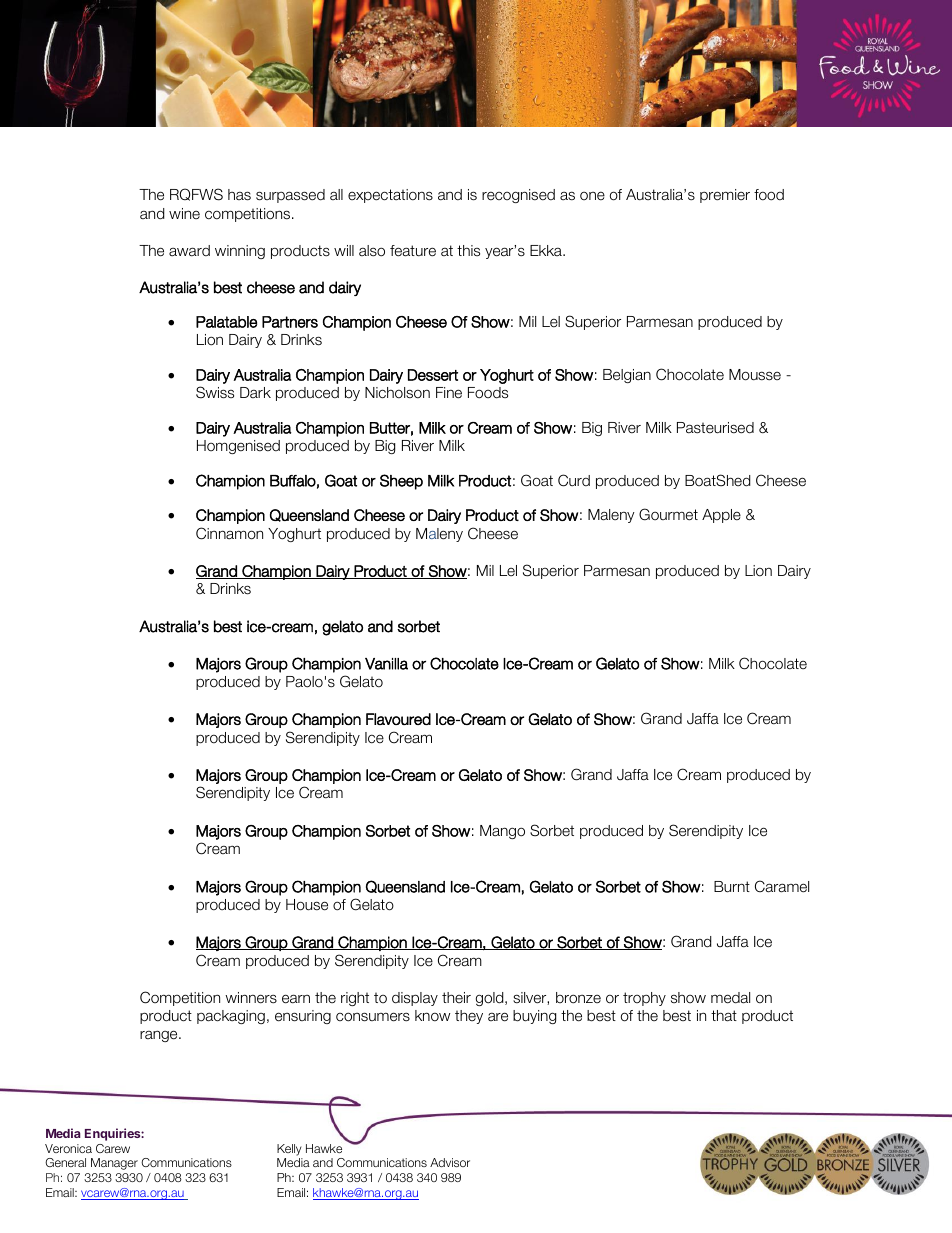 The height and width of the screenshot is (1233, 952). What do you see at coordinates (644, 999) in the screenshot?
I see `trophy` at bounding box center [644, 999].
